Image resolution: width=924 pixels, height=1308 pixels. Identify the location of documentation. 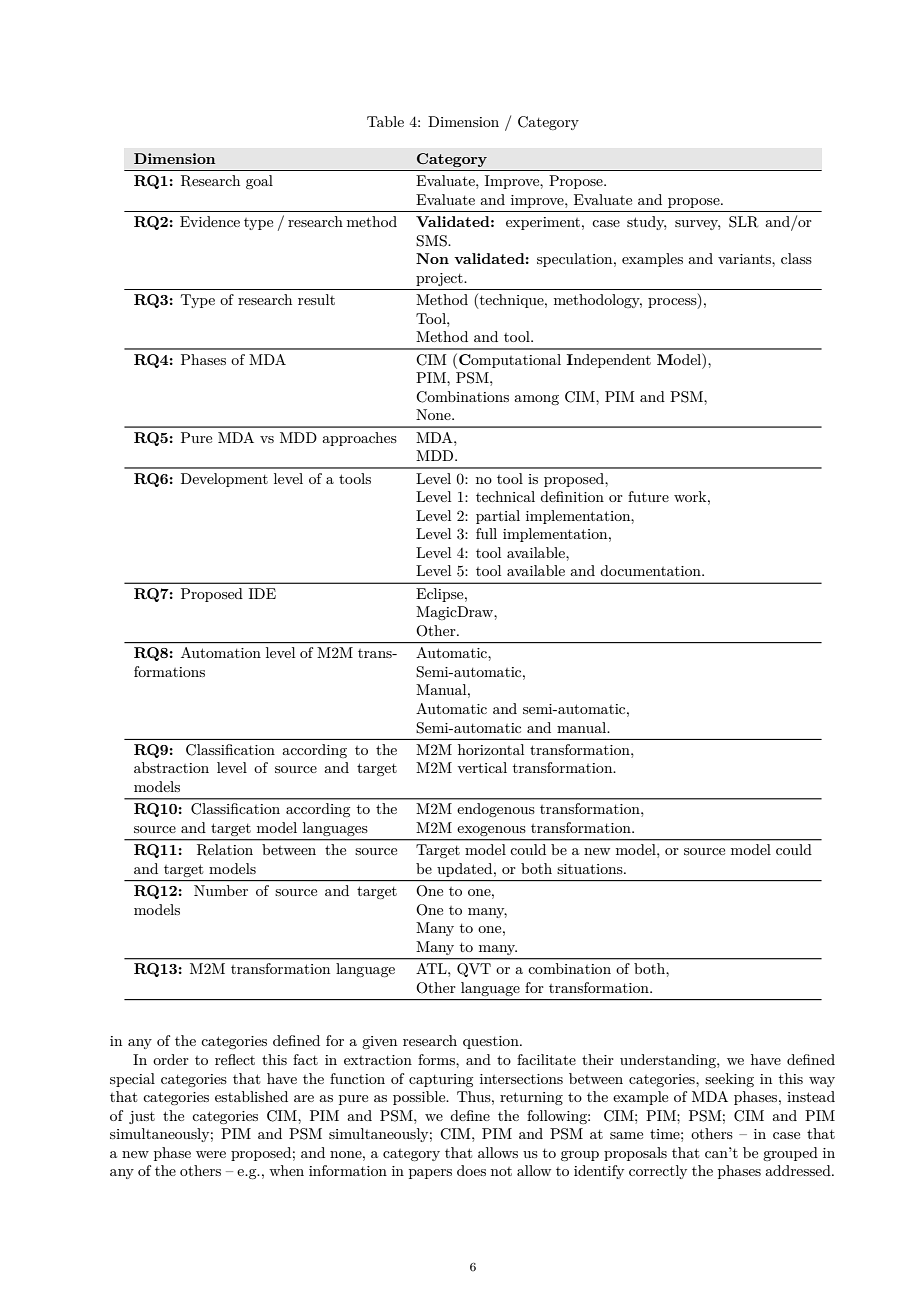
(651, 570).
